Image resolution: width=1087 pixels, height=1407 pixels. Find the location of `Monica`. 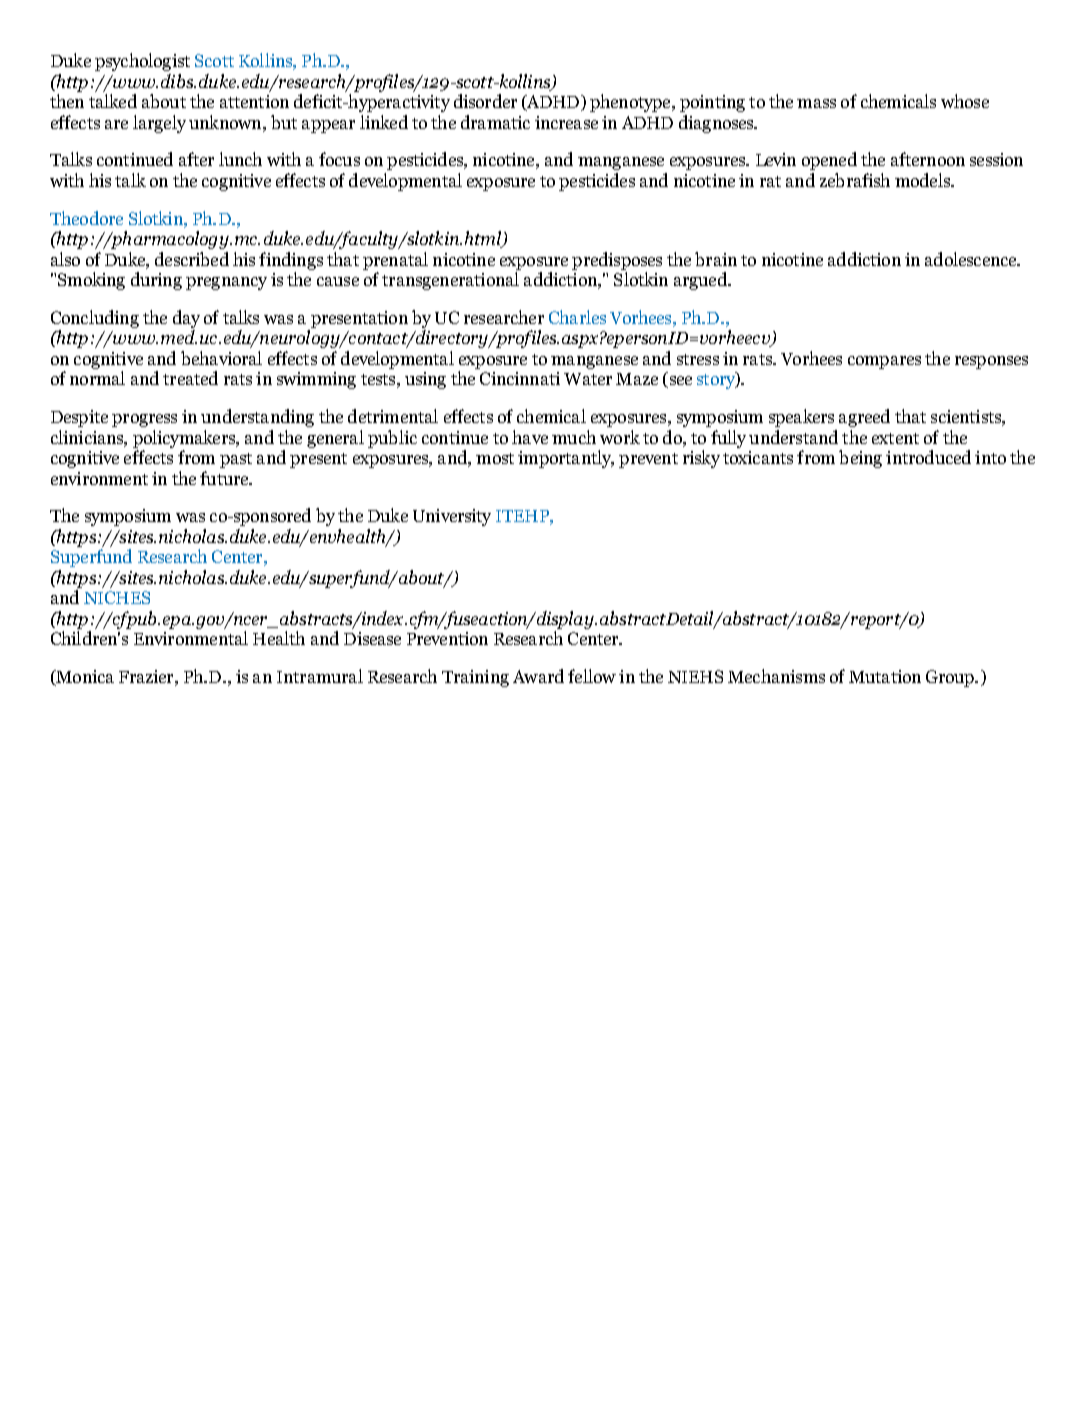

Monica is located at coordinates (84, 678).
